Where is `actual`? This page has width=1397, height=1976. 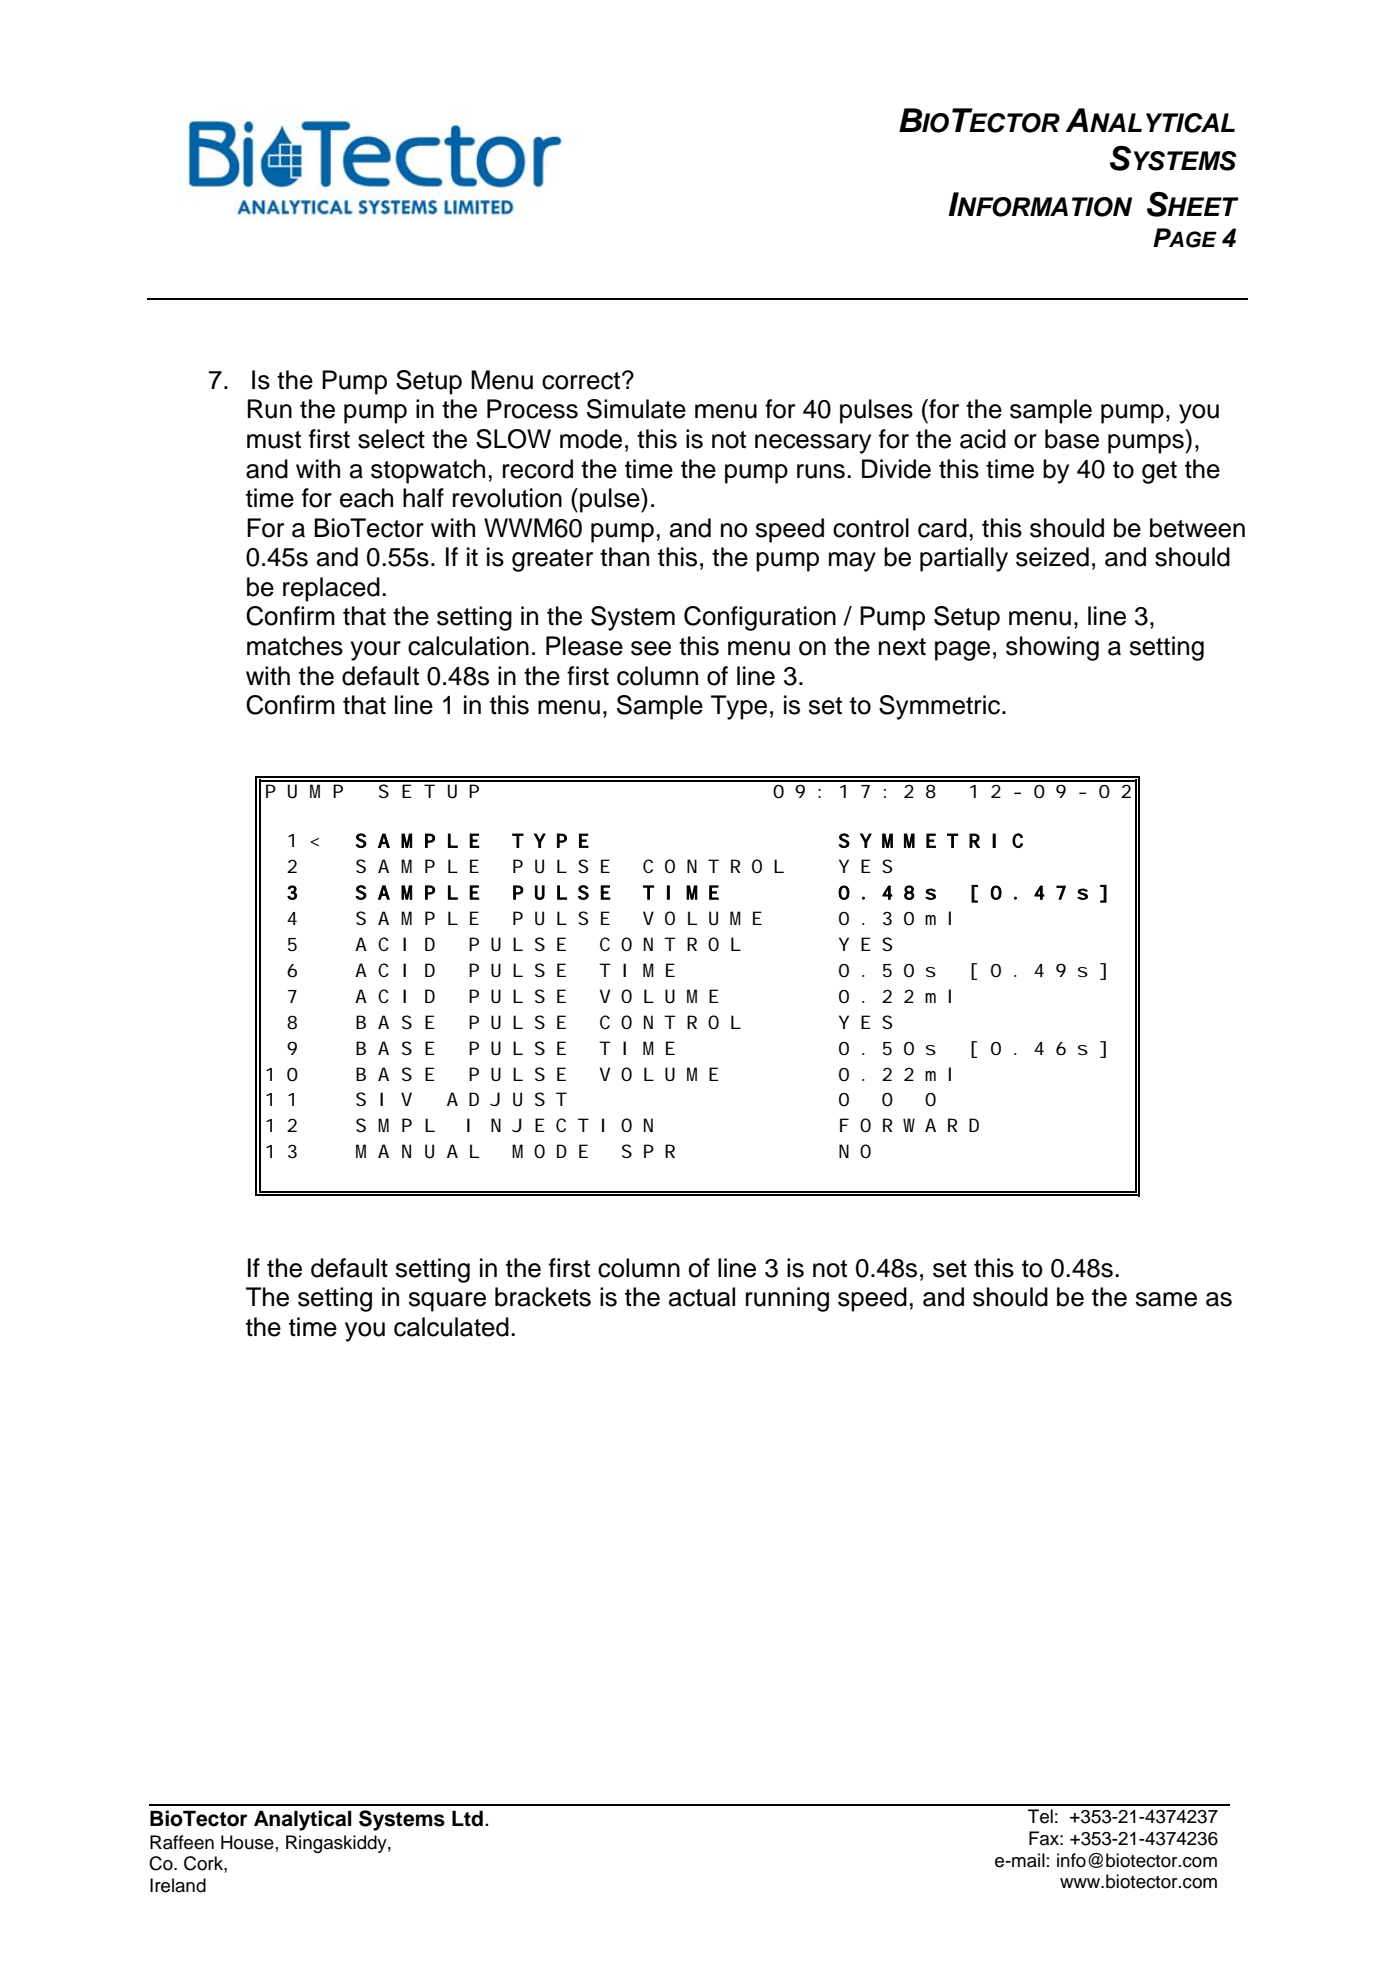
actual is located at coordinates (702, 1297).
